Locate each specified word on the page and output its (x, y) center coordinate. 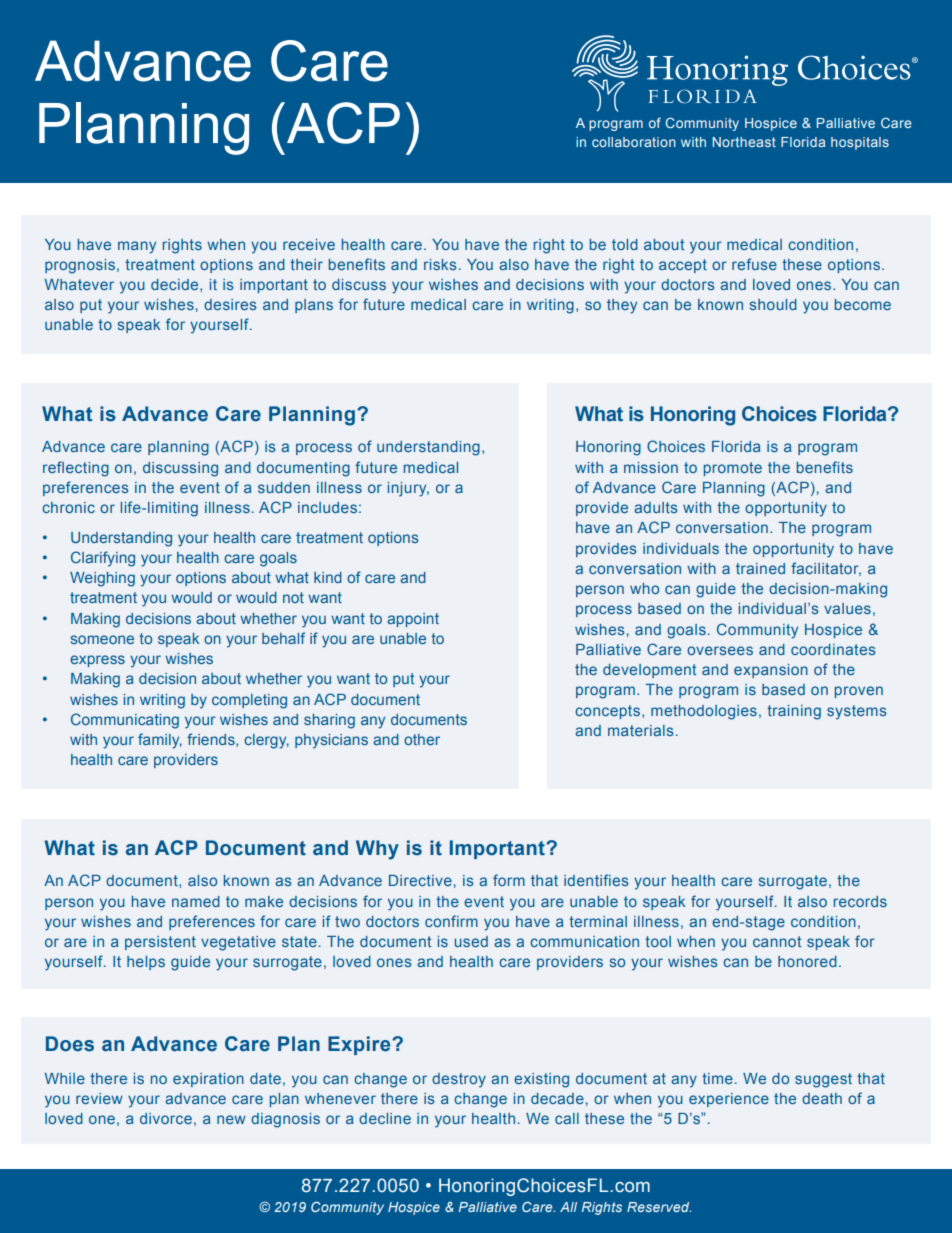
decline (385, 1118)
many (137, 247)
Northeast (744, 142)
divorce (166, 1118)
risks (440, 264)
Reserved (659, 1207)
